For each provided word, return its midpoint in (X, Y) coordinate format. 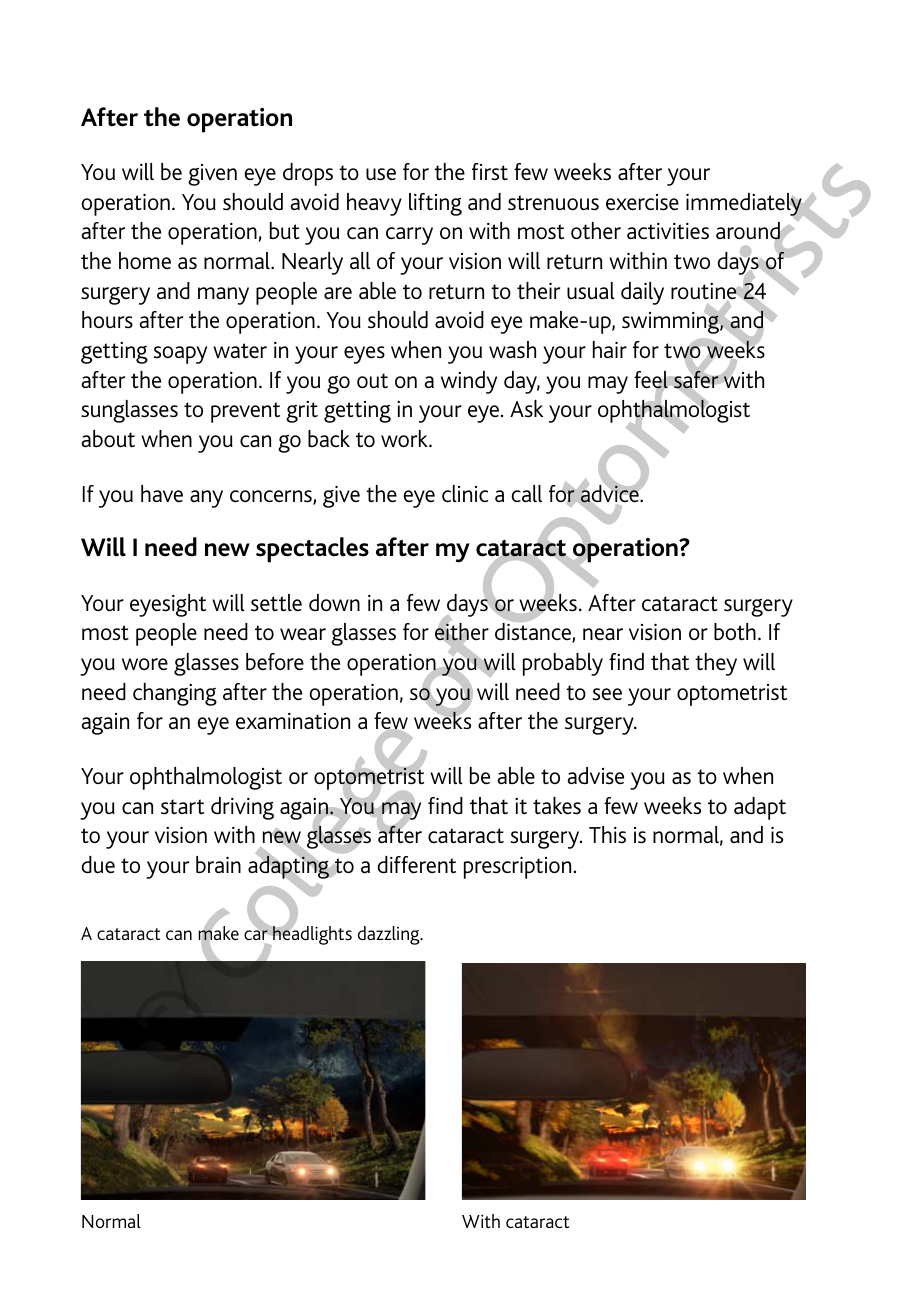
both (735, 632)
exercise (642, 202)
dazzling (390, 935)
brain (218, 865)
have (162, 493)
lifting (435, 204)
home (145, 260)
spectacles (312, 550)
